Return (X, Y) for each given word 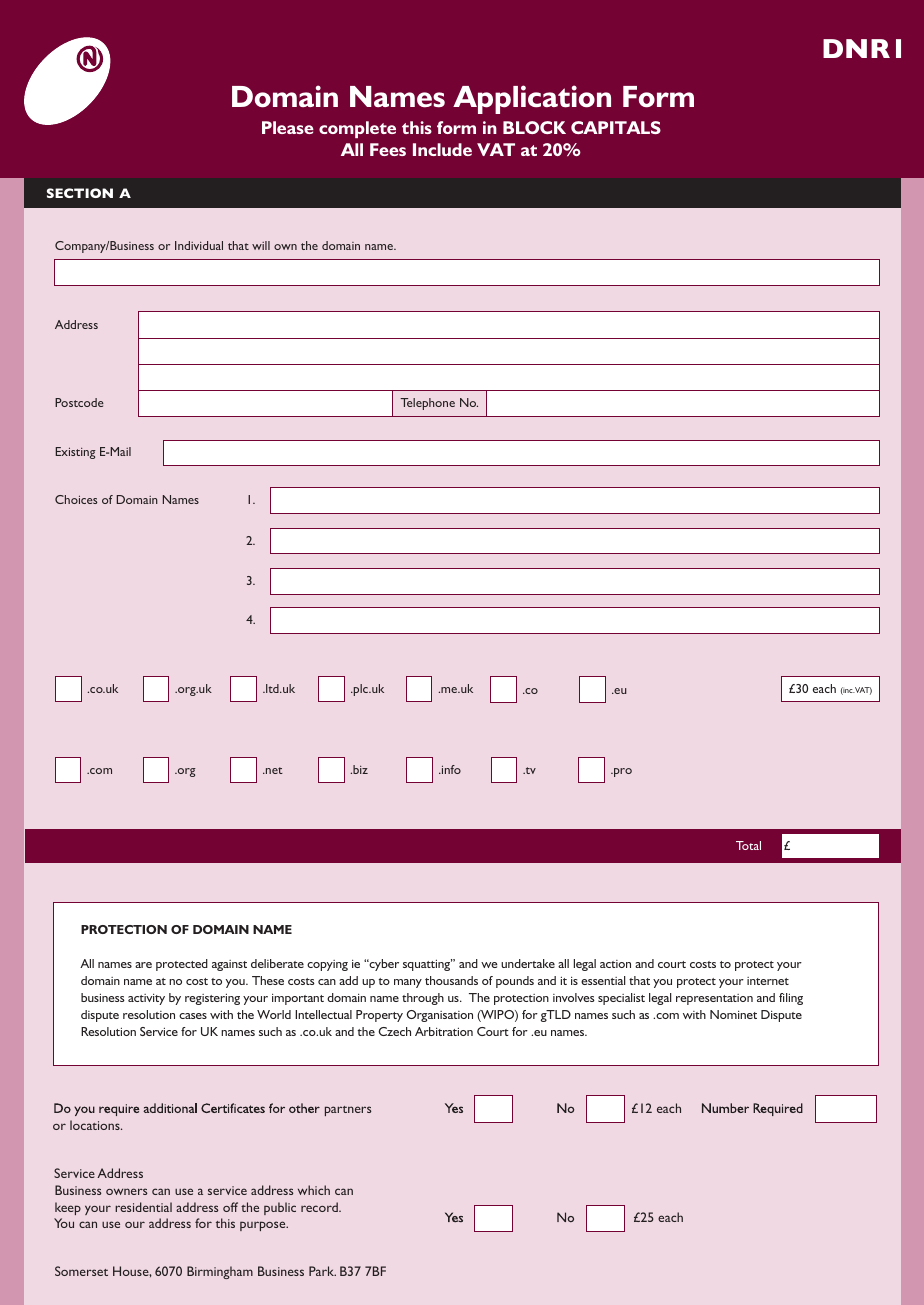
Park (322, 1271)
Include (442, 149)
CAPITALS (616, 127)
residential (143, 1207)
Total (748, 845)
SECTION (80, 193)
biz (359, 769)
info (450, 769)
